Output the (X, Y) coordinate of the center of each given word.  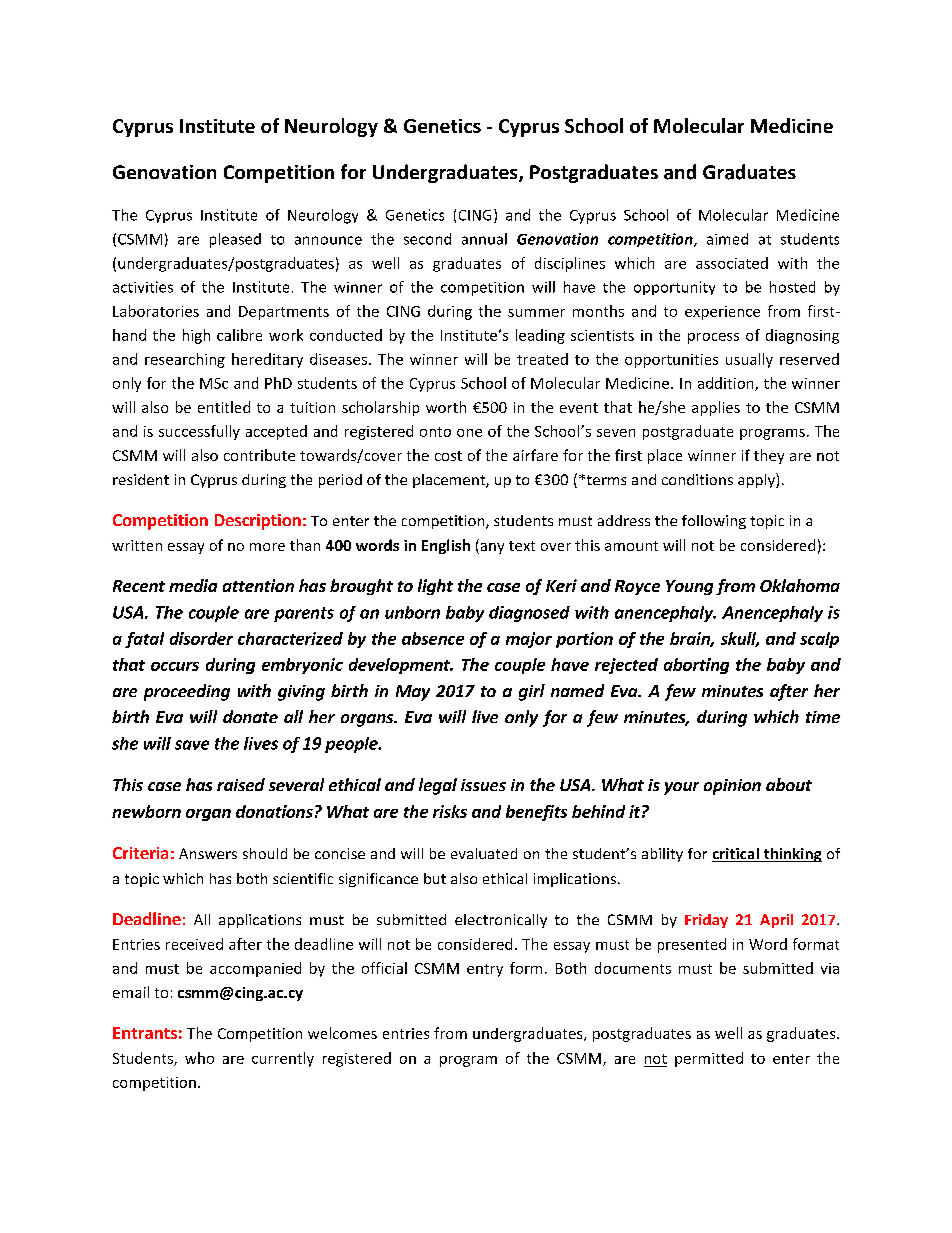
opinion (732, 787)
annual (484, 239)
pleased (235, 240)
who (199, 1058)
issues (483, 785)
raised (241, 784)
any (491, 548)
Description (258, 522)
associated (732, 263)
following (714, 522)
